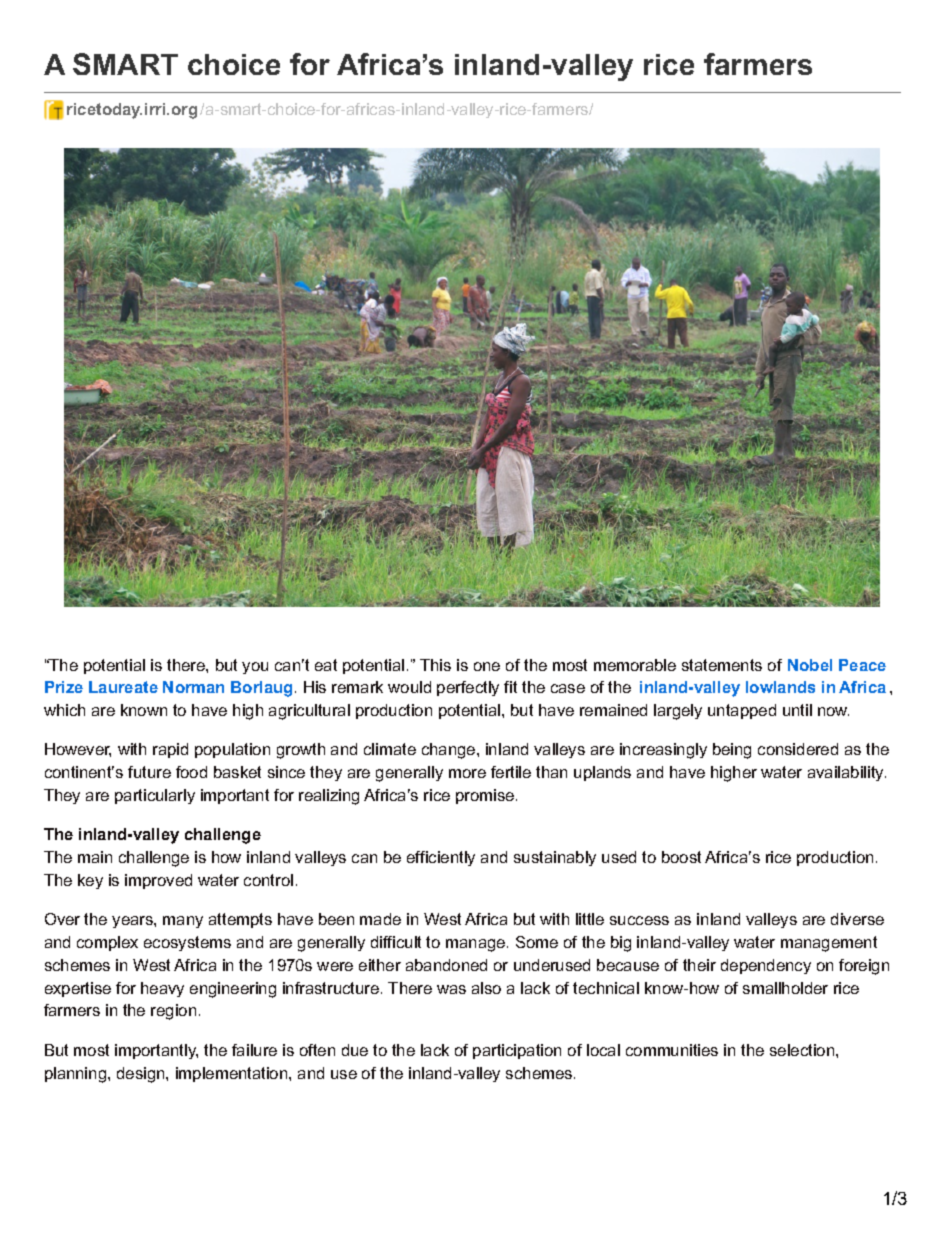 The width and height of the document is (952, 1233). Describe the element at coordinates (441, 858) in the document. I see `efficiently` at that location.
